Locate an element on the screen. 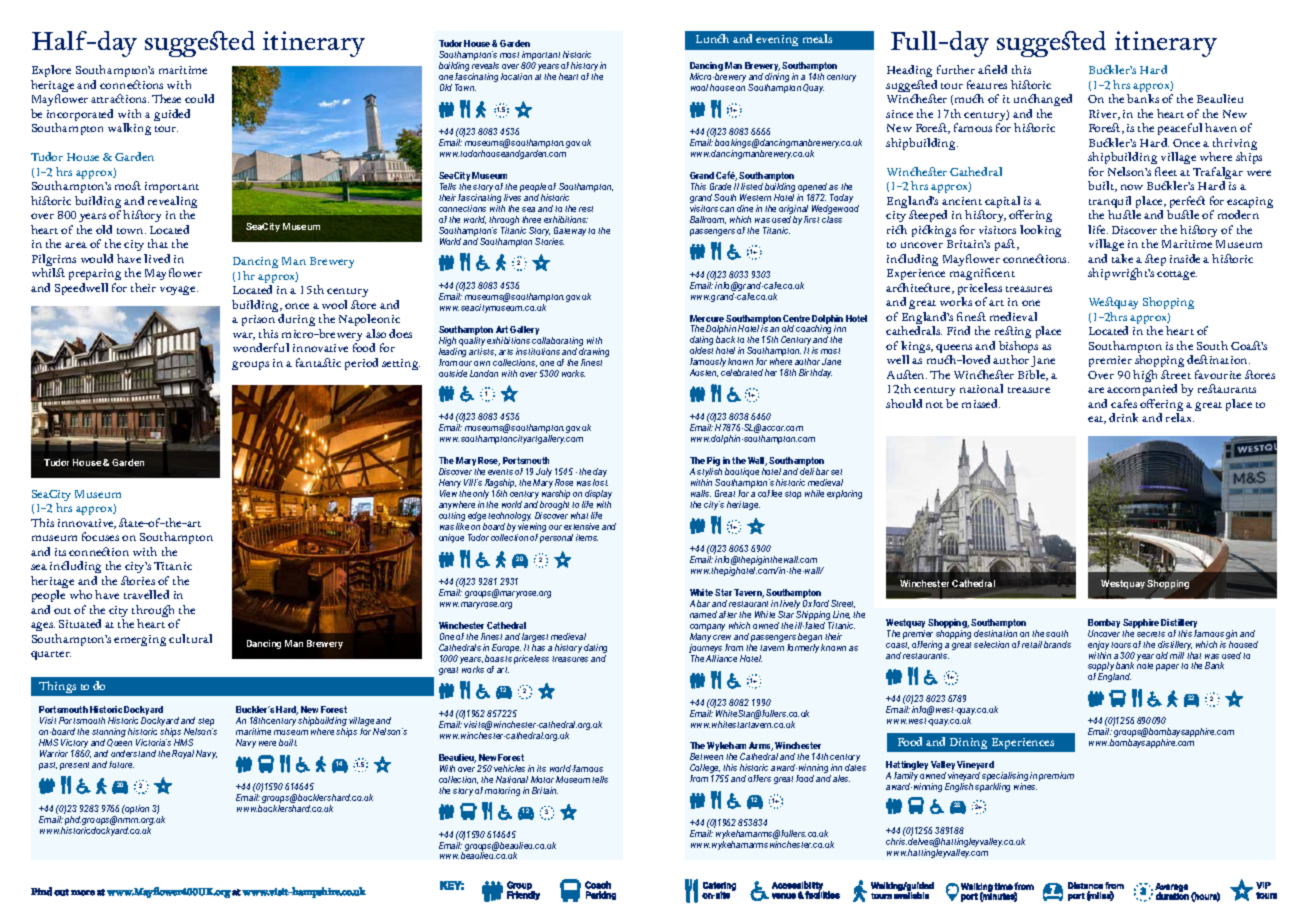  afield is located at coordinates (992, 69).
